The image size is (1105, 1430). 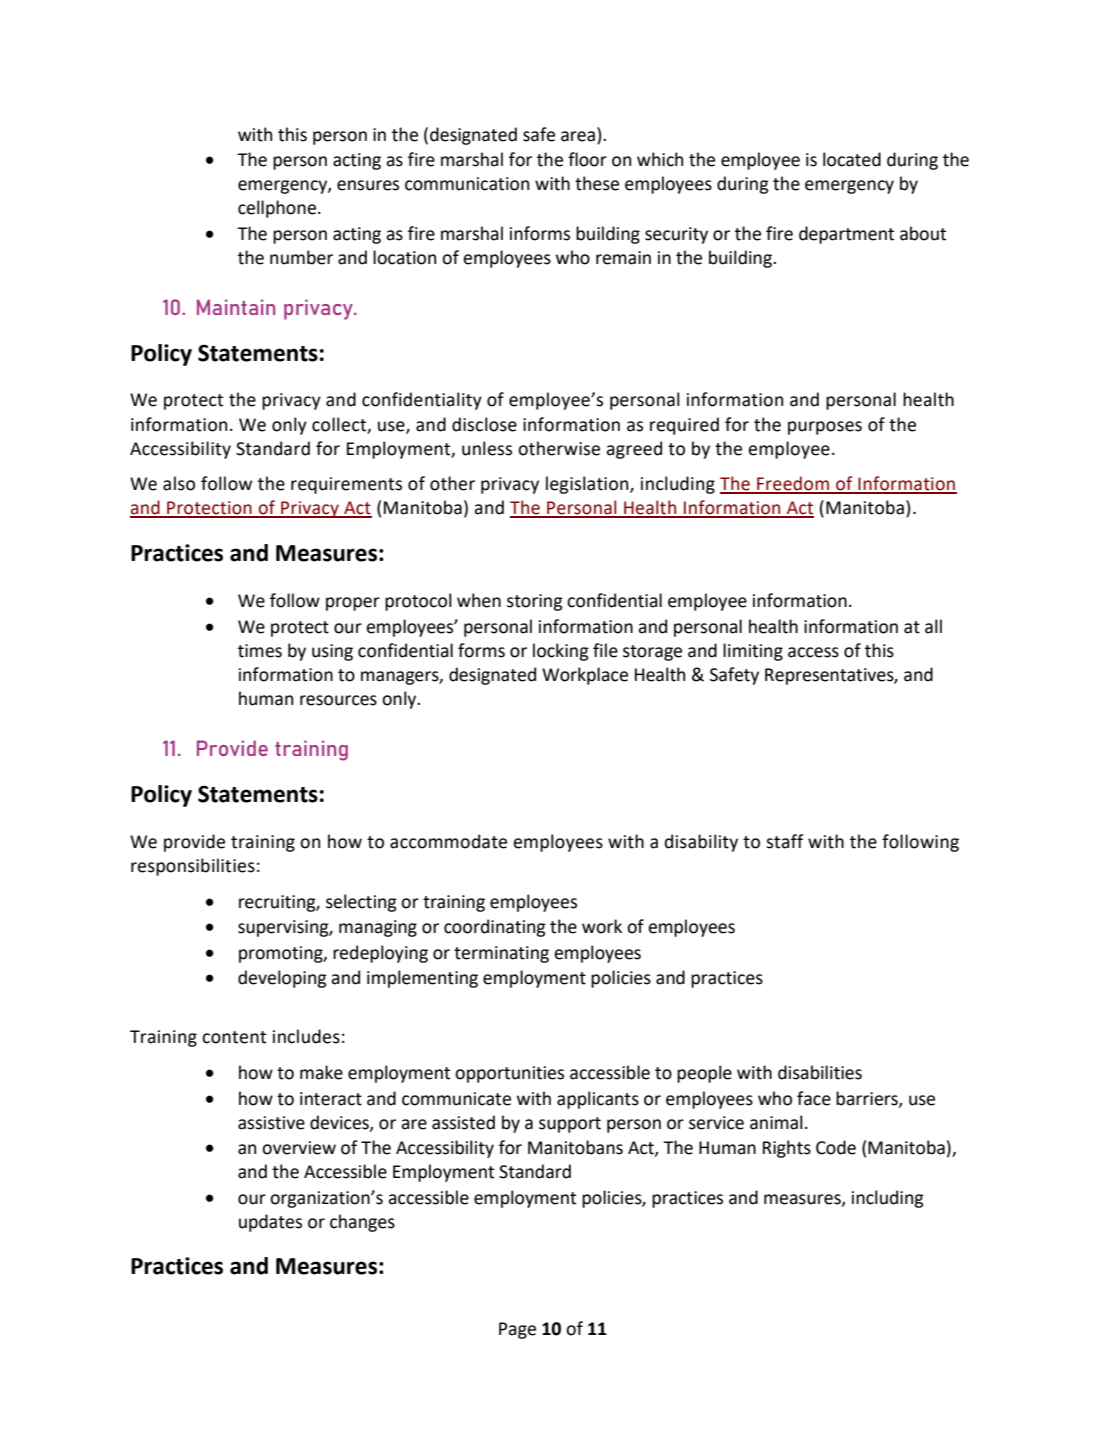 What do you see at coordinates (836, 1147) in the image?
I see `Code` at bounding box center [836, 1147].
